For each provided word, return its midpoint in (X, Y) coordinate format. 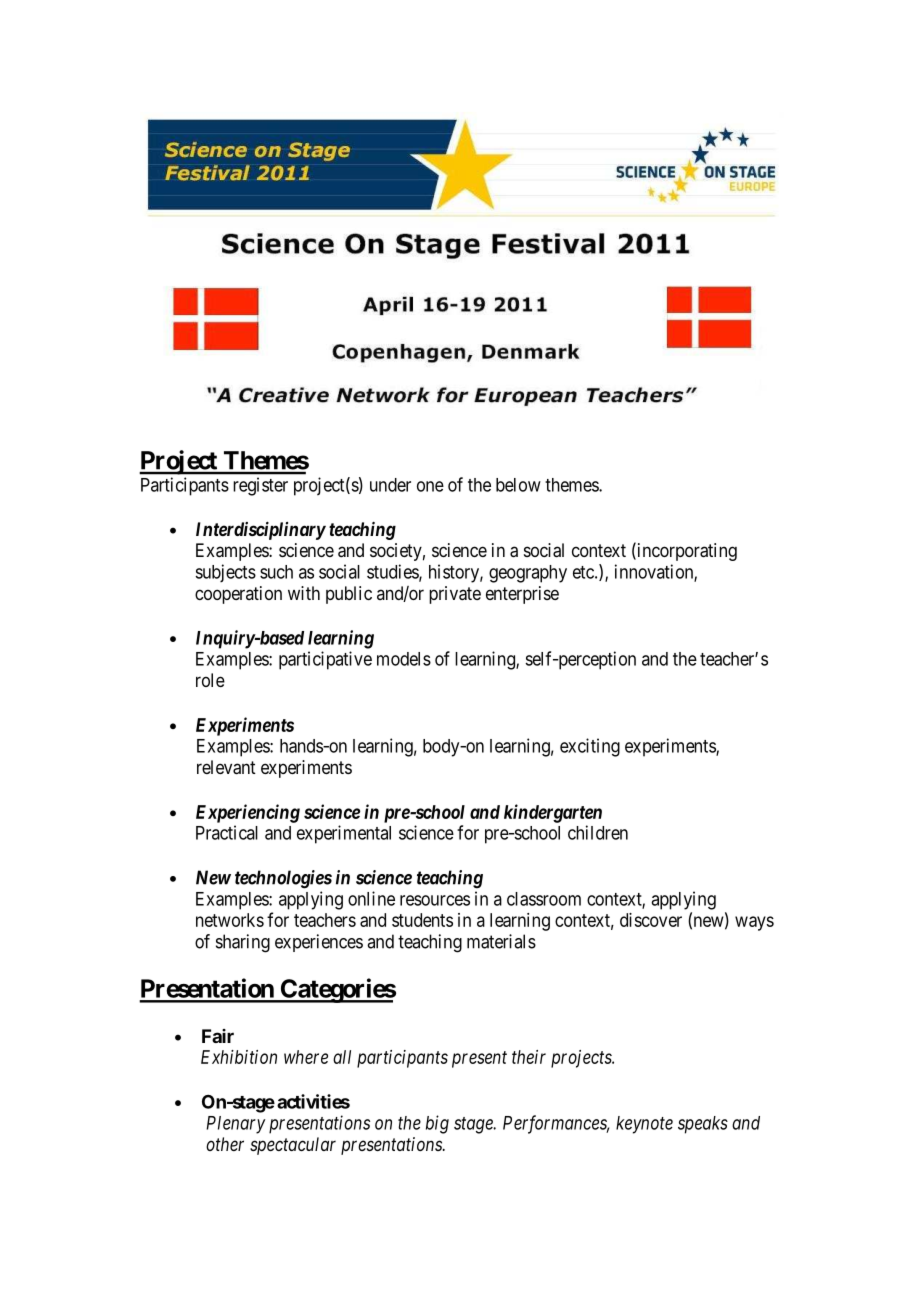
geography (528, 574)
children (598, 832)
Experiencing (248, 813)
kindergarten (553, 813)
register (260, 486)
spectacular (293, 1146)
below (518, 485)
